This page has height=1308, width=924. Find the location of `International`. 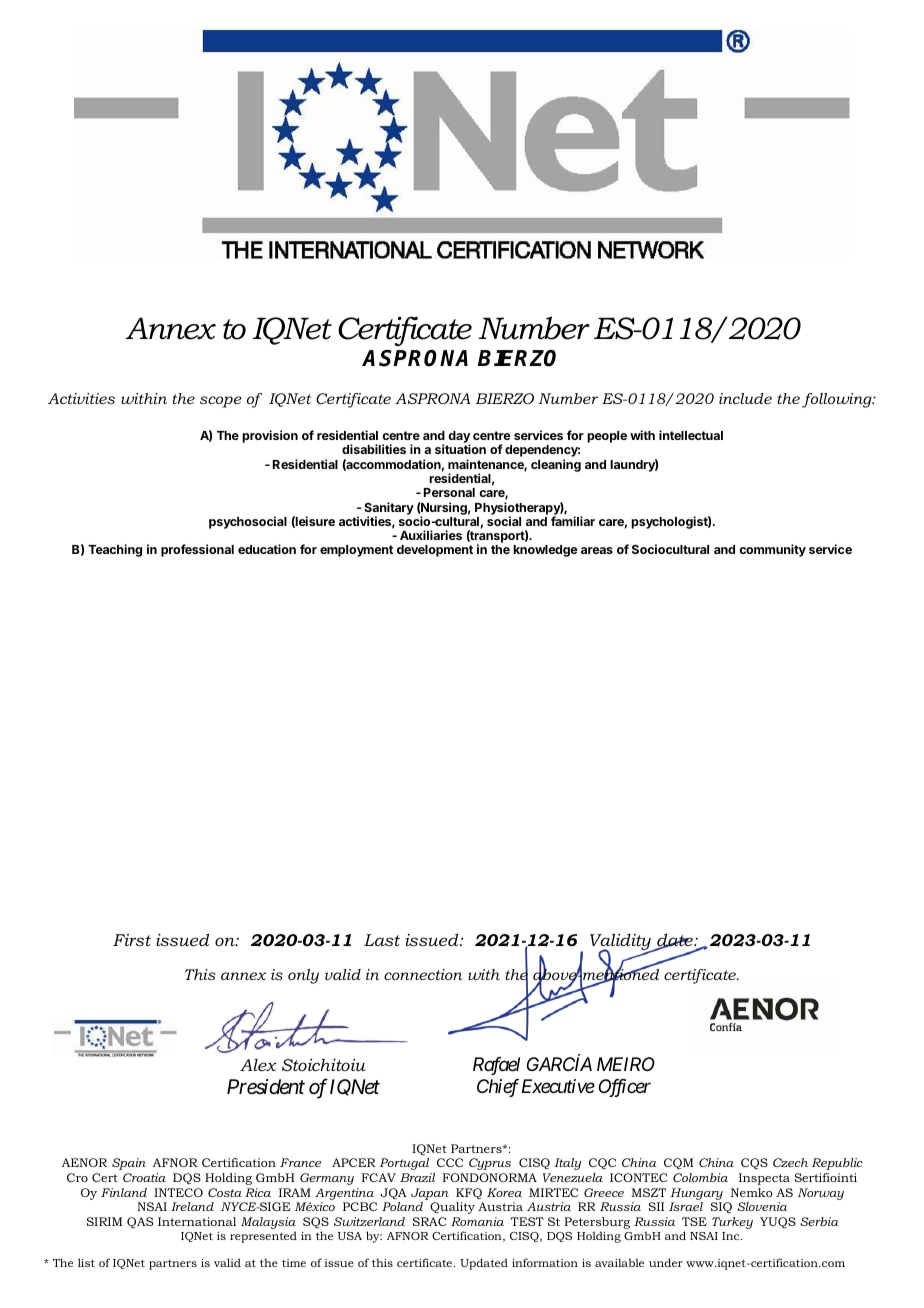

International is located at coordinates (197, 1221).
